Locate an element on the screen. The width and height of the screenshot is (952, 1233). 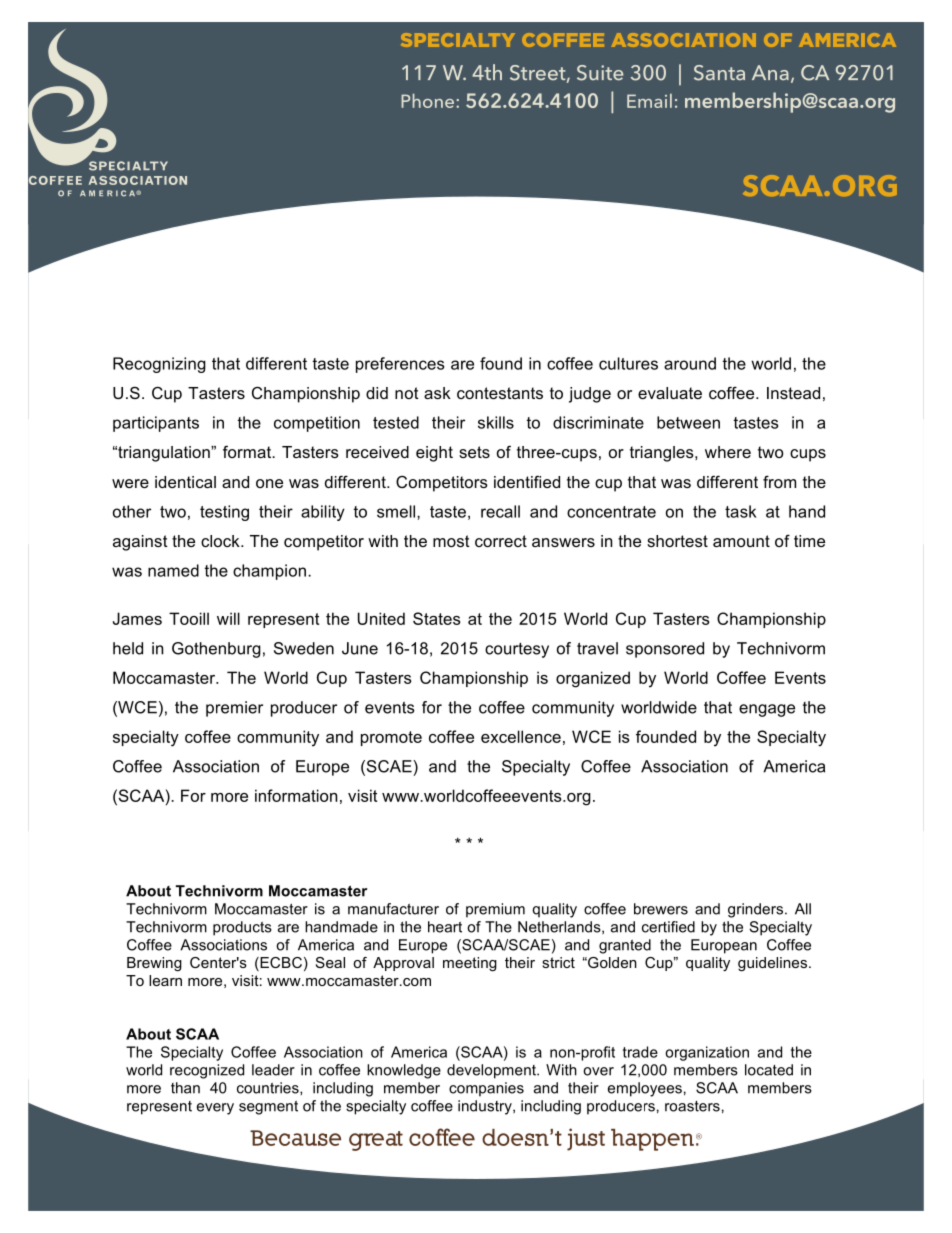
around is located at coordinates (690, 363).
